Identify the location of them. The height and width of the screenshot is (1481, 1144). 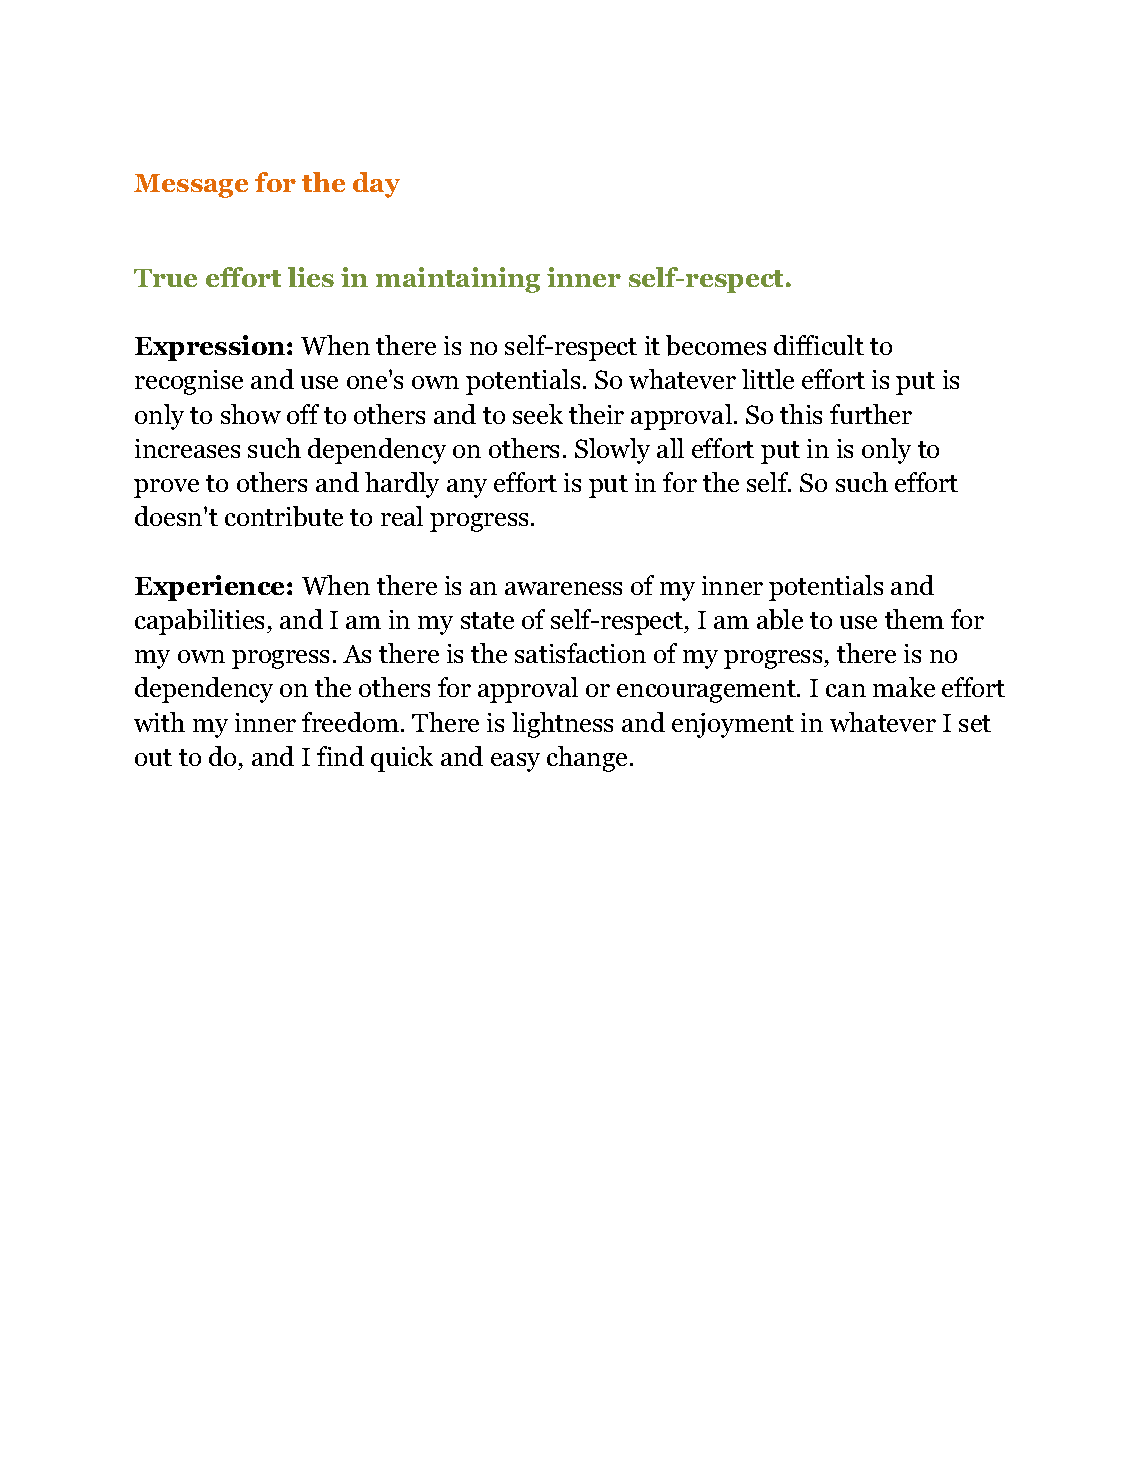
(914, 619).
